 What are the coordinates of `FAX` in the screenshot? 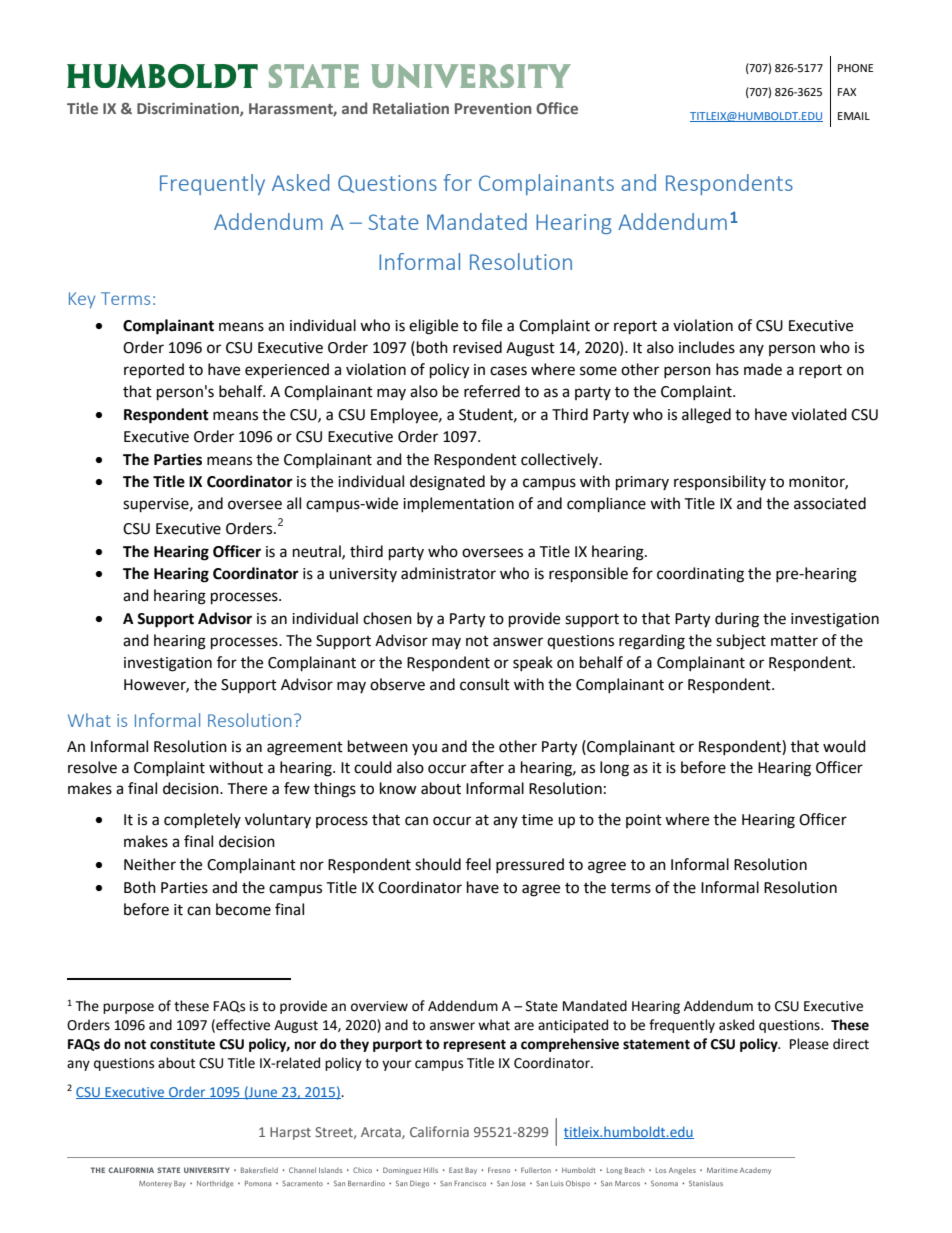 It's located at (847, 92).
